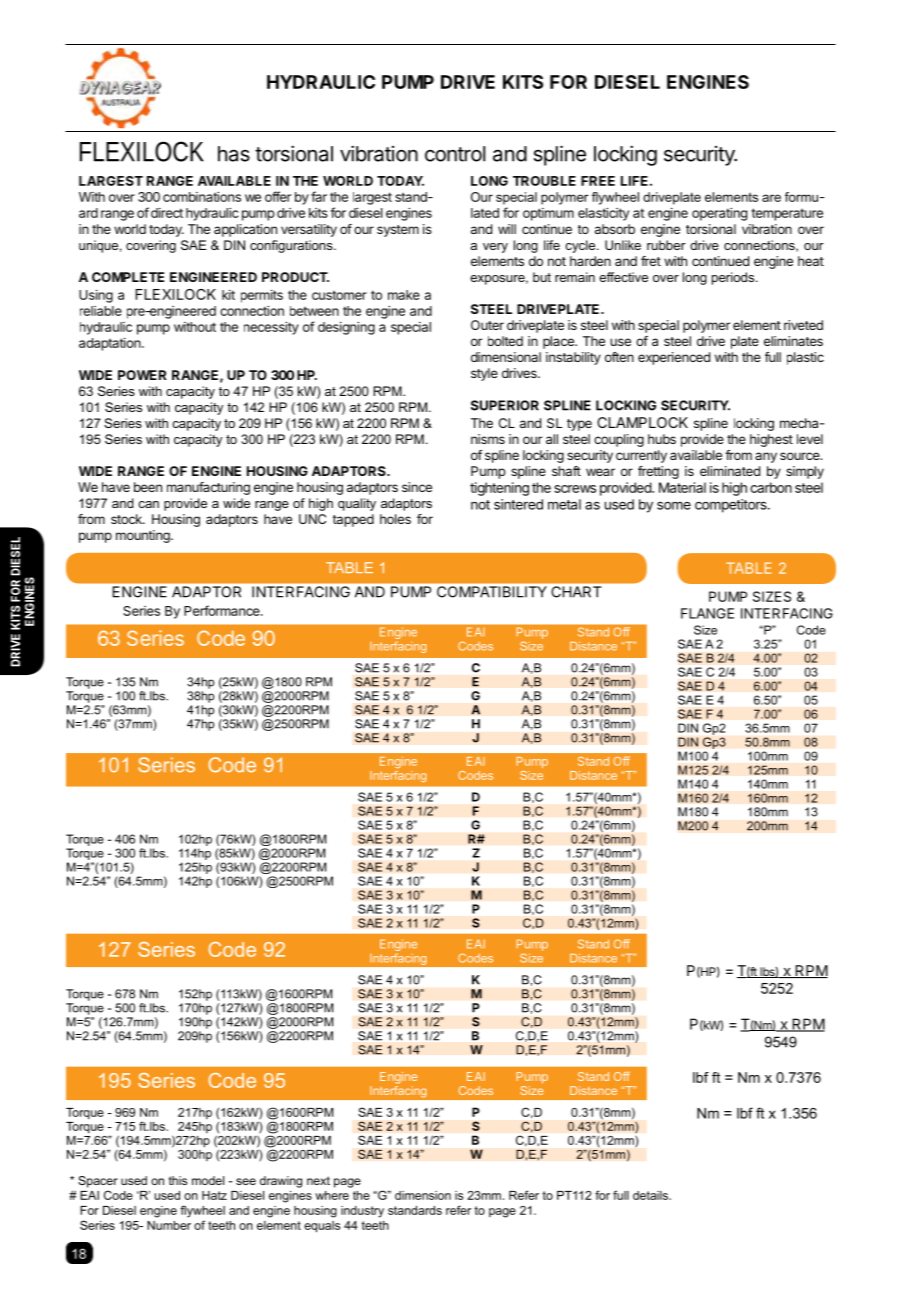 The image size is (924, 1308). I want to click on combinations, so click(202, 197).
